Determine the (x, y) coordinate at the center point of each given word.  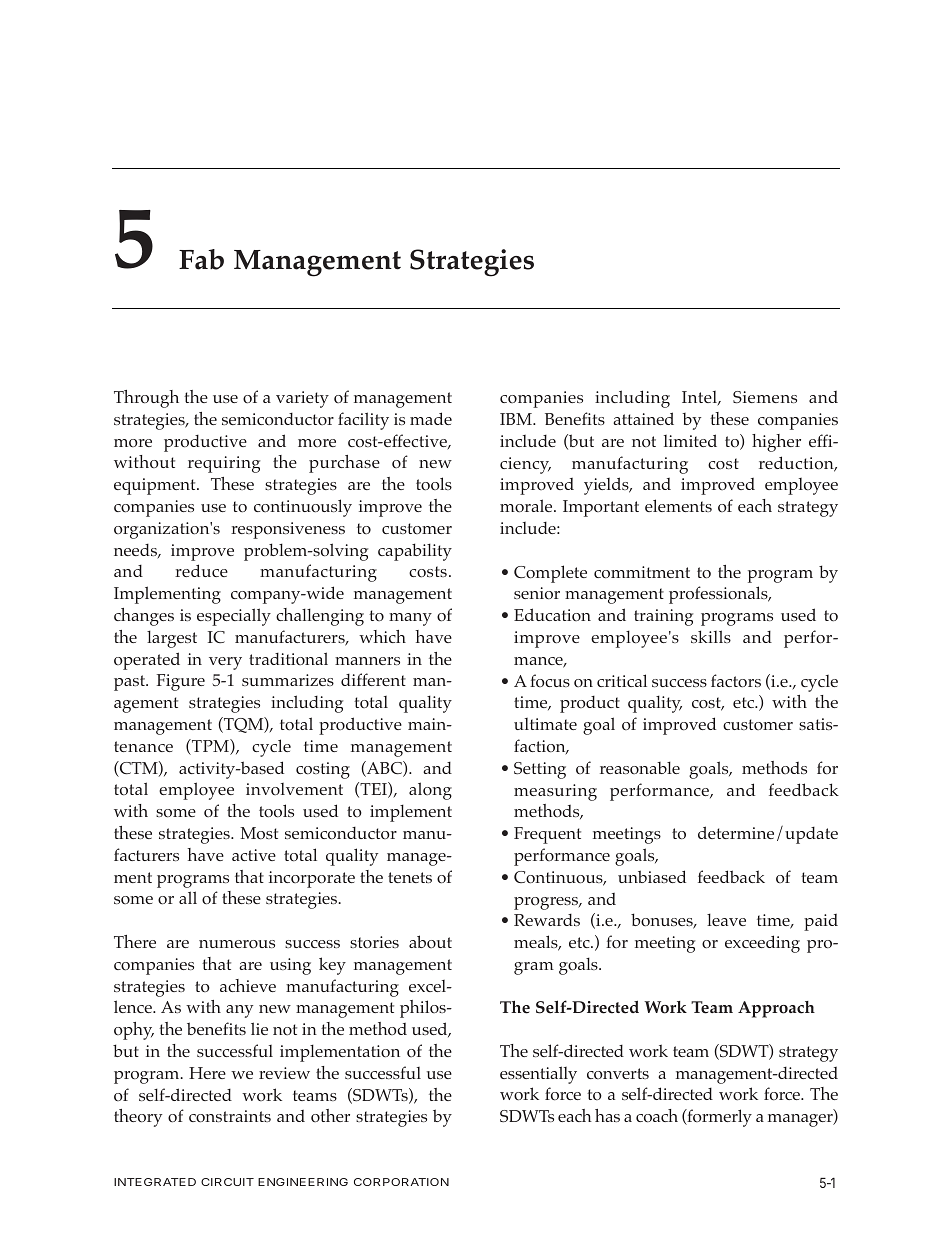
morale (527, 506)
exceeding (762, 944)
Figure (181, 682)
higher (776, 443)
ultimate (545, 724)
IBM (517, 419)
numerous (237, 944)
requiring (224, 464)
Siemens (765, 397)
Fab (201, 259)
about (430, 941)
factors (736, 681)
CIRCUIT (227, 1182)
